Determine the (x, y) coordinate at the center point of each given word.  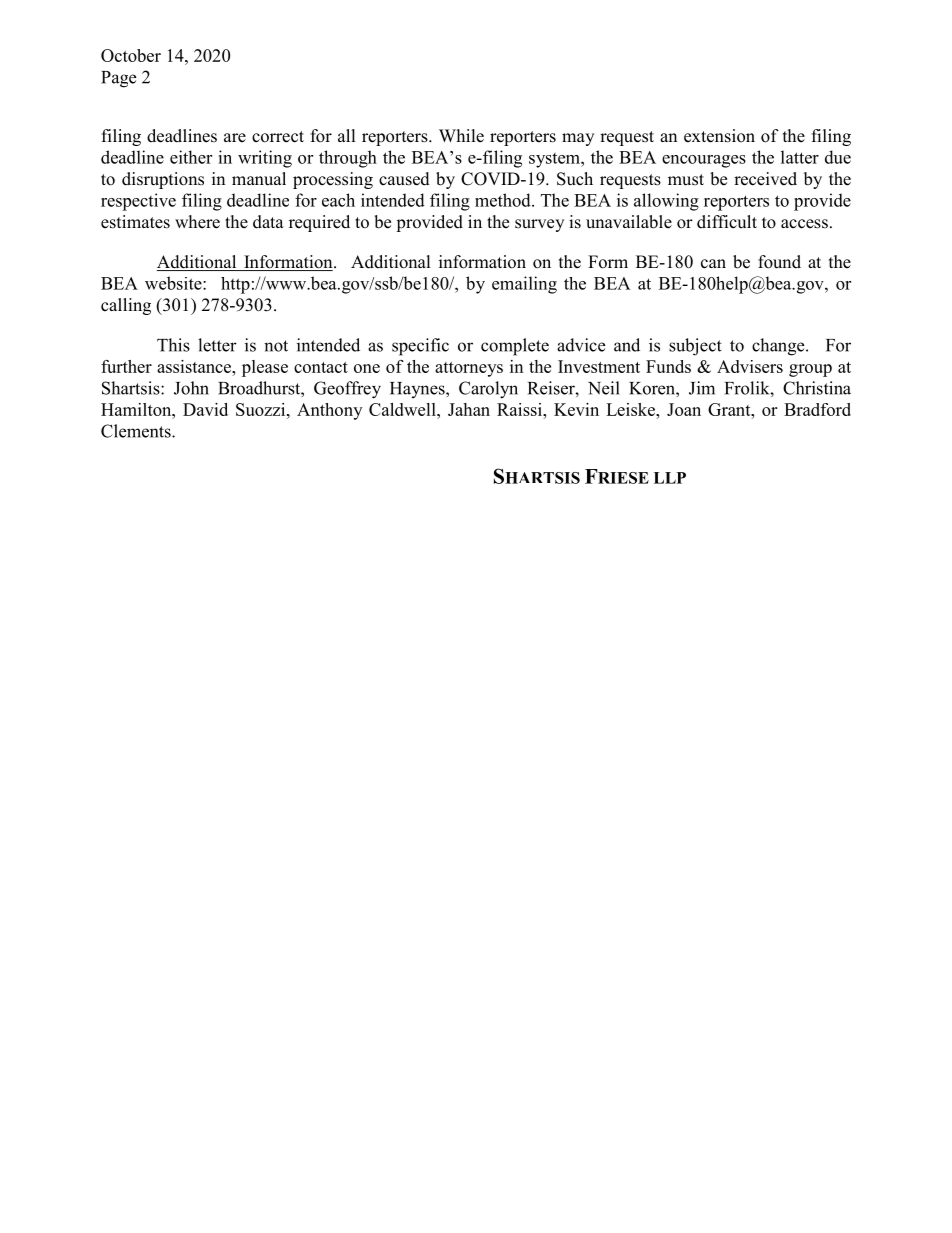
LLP (670, 478)
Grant (730, 409)
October (131, 55)
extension (719, 136)
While (461, 136)
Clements (137, 431)
